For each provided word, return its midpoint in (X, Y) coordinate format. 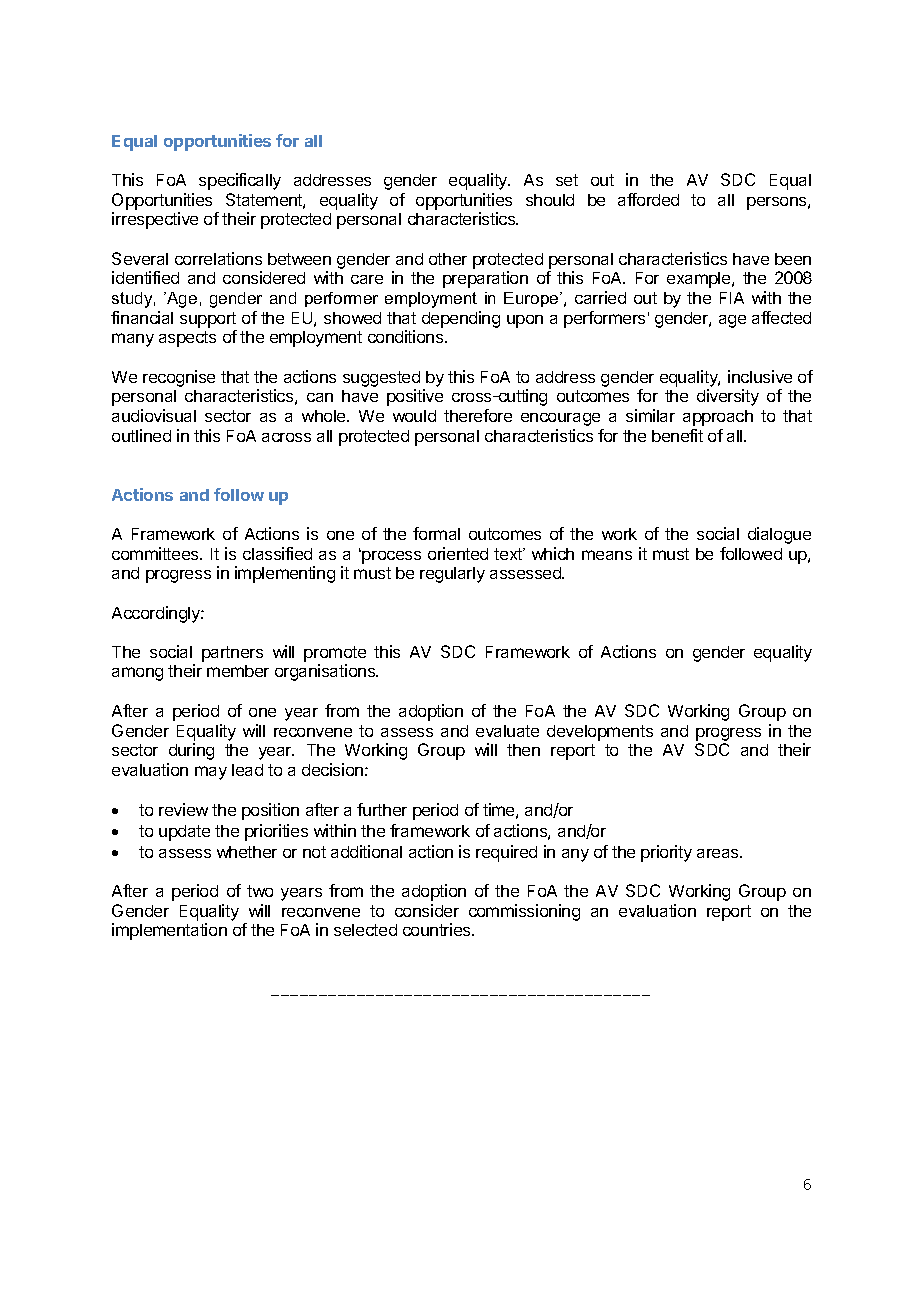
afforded (648, 199)
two (260, 891)
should (550, 200)
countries (438, 929)
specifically (240, 181)
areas (719, 853)
